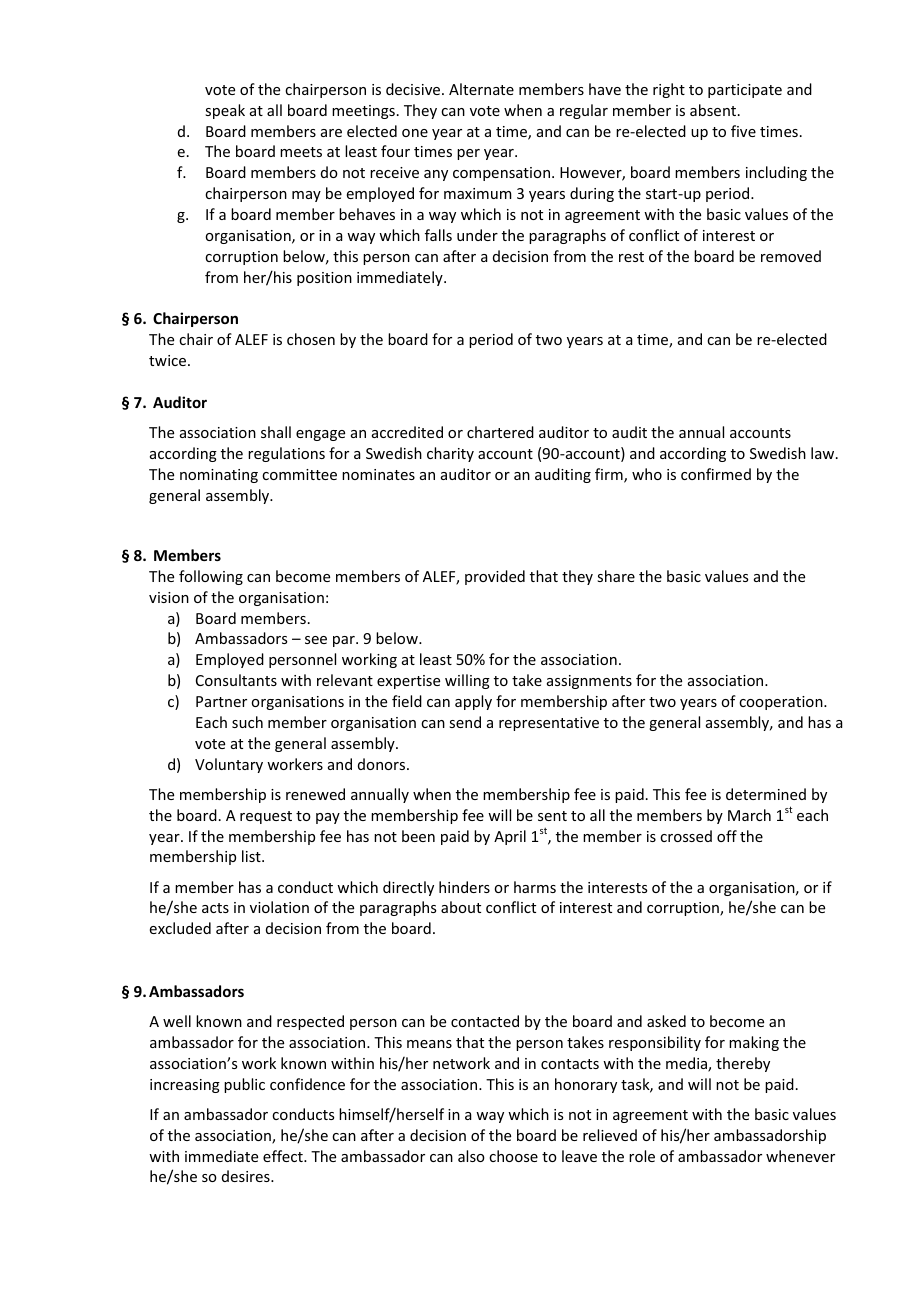 The width and height of the screenshot is (924, 1308). Describe the element at coordinates (743, 131) in the screenshot. I see `five` at that location.
